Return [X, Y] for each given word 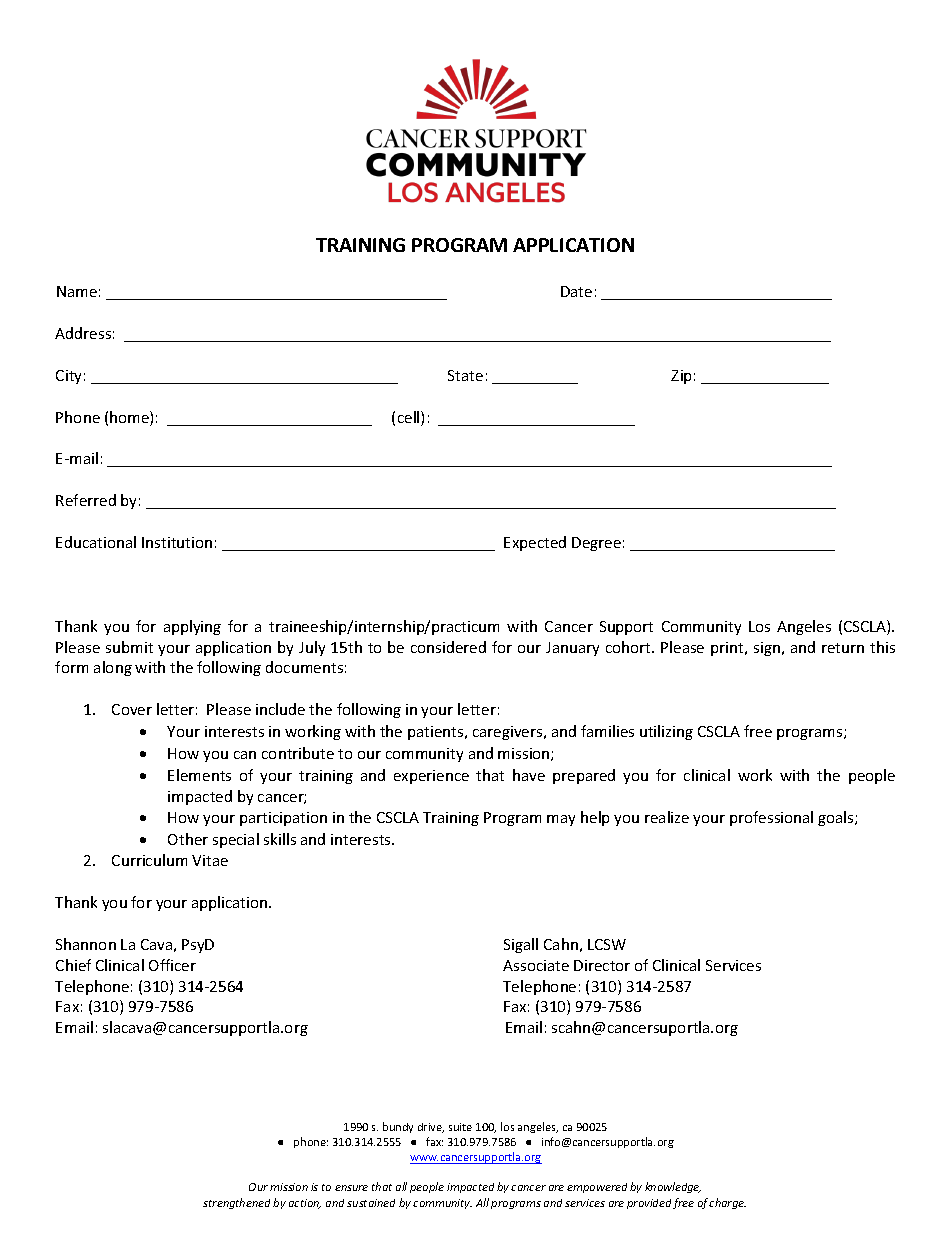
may [561, 820]
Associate [536, 965]
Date [576, 291]
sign [767, 649]
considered [448, 647]
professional [771, 818]
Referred [86, 500]
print [728, 649]
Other [188, 839]
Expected [535, 543]
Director [602, 965]
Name [77, 291]
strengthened [236, 1203]
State [465, 375]
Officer [172, 965]
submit [129, 647]
